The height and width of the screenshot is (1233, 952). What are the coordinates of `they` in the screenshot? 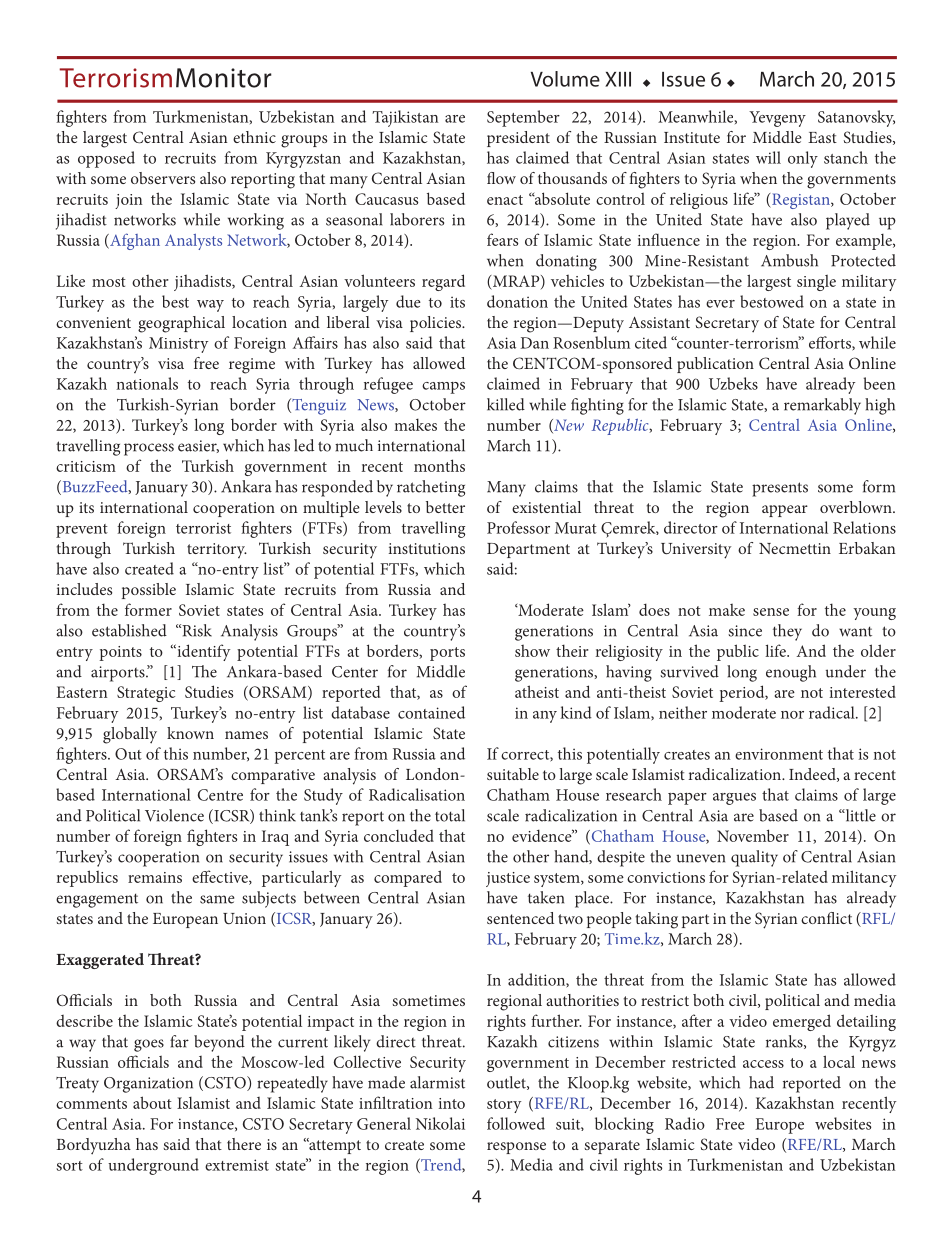 It's located at (787, 632).
